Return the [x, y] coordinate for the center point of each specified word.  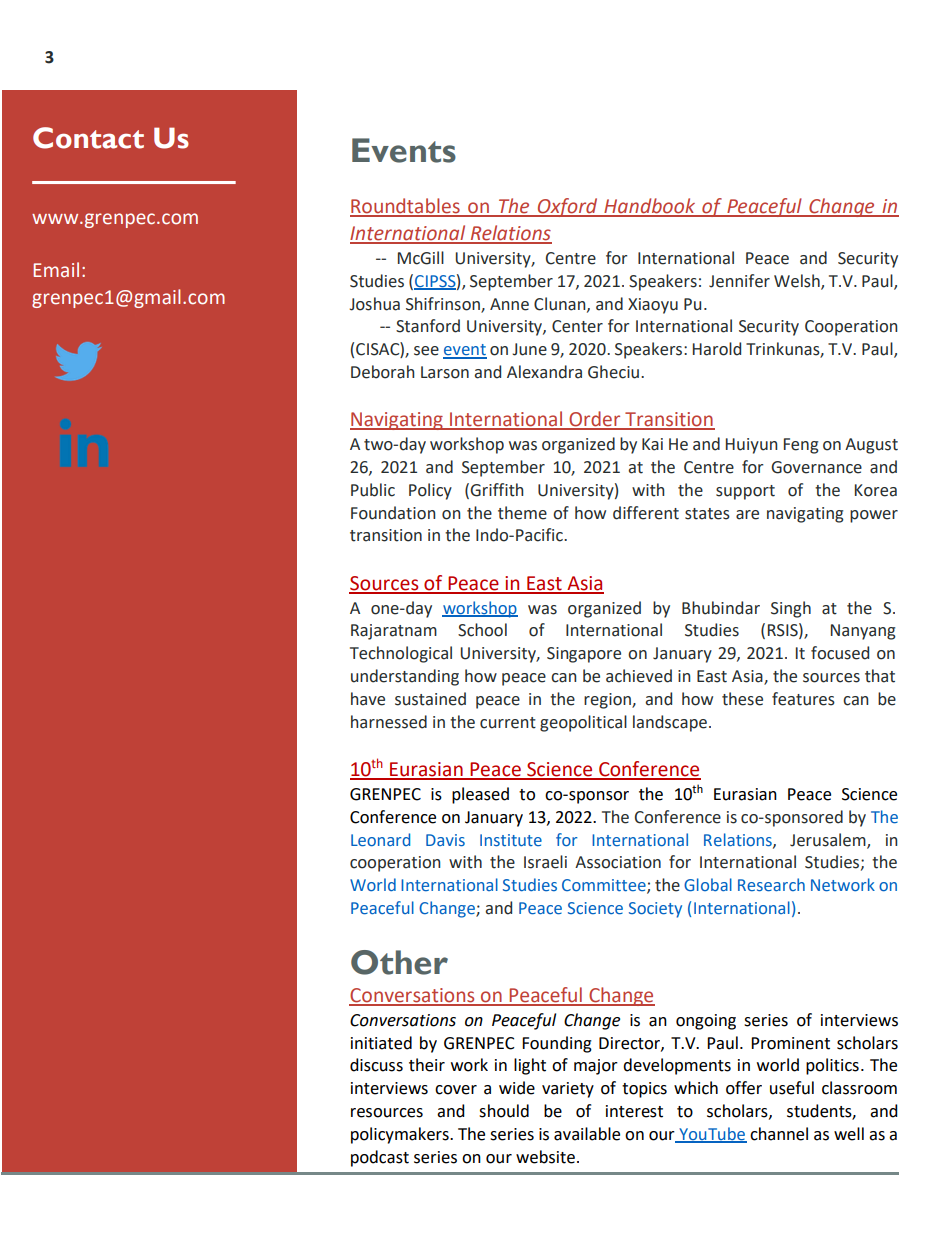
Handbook [650, 207]
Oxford [568, 207]
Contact [88, 138]
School [482, 630]
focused [840, 653]
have [368, 699]
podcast [380, 1158]
